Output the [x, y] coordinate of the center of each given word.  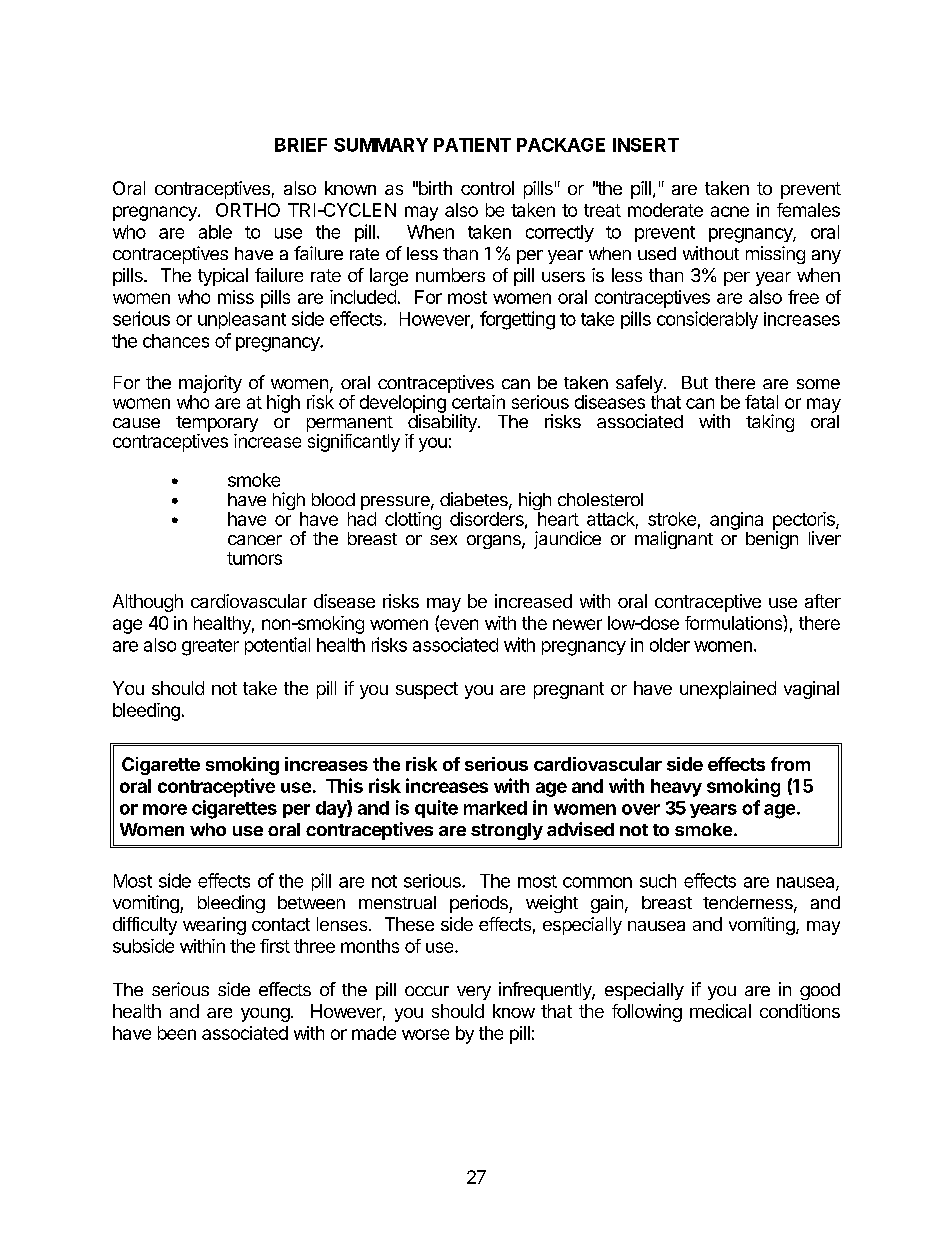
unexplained [728, 690]
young [265, 1015]
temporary [217, 425]
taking [770, 423]
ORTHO [248, 210]
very [474, 993]
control [487, 188]
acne [730, 211]
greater [210, 647]
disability [442, 423]
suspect [427, 690]
